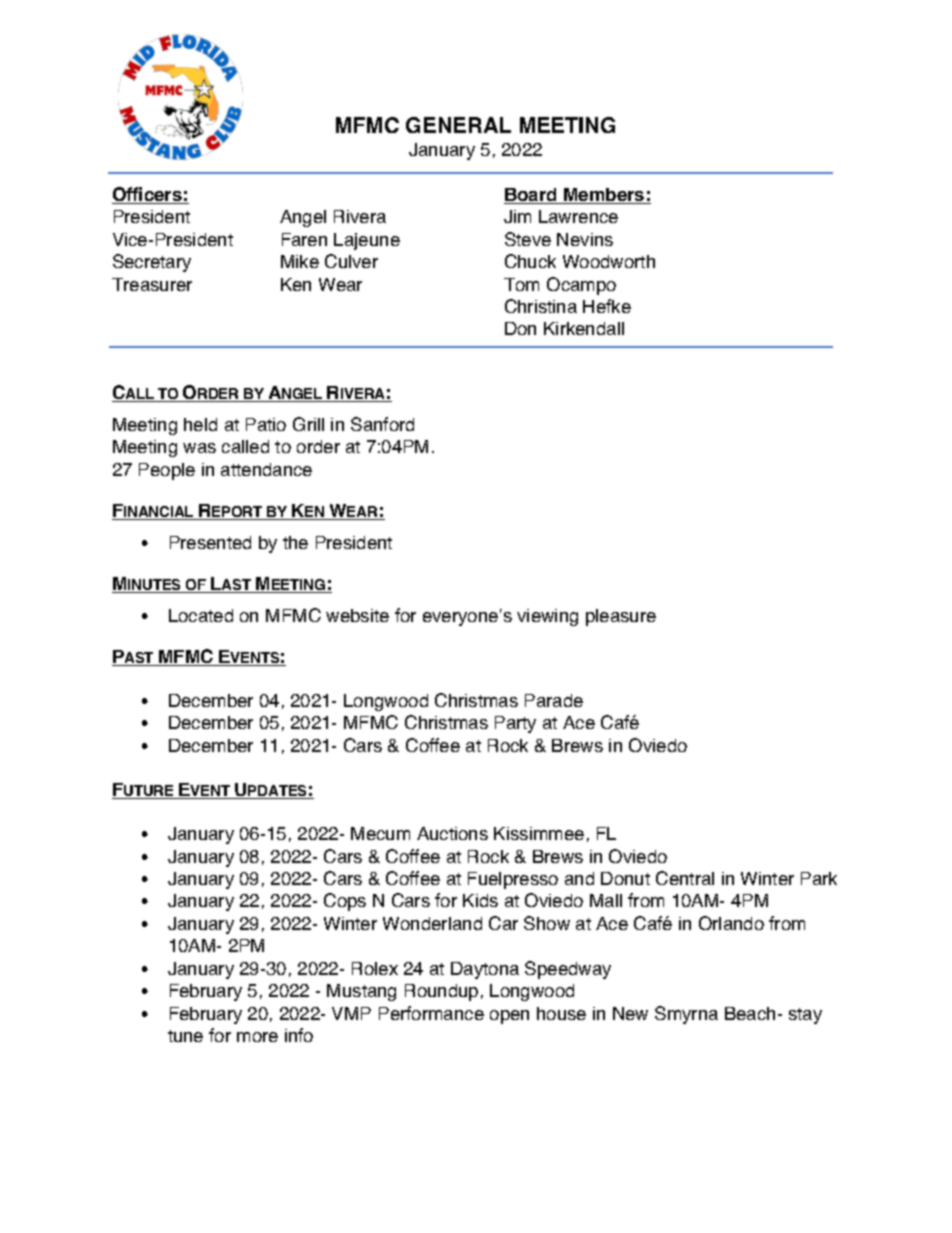 The height and width of the screenshot is (1233, 952). What do you see at coordinates (541, 306) in the screenshot?
I see `Christina` at bounding box center [541, 306].
